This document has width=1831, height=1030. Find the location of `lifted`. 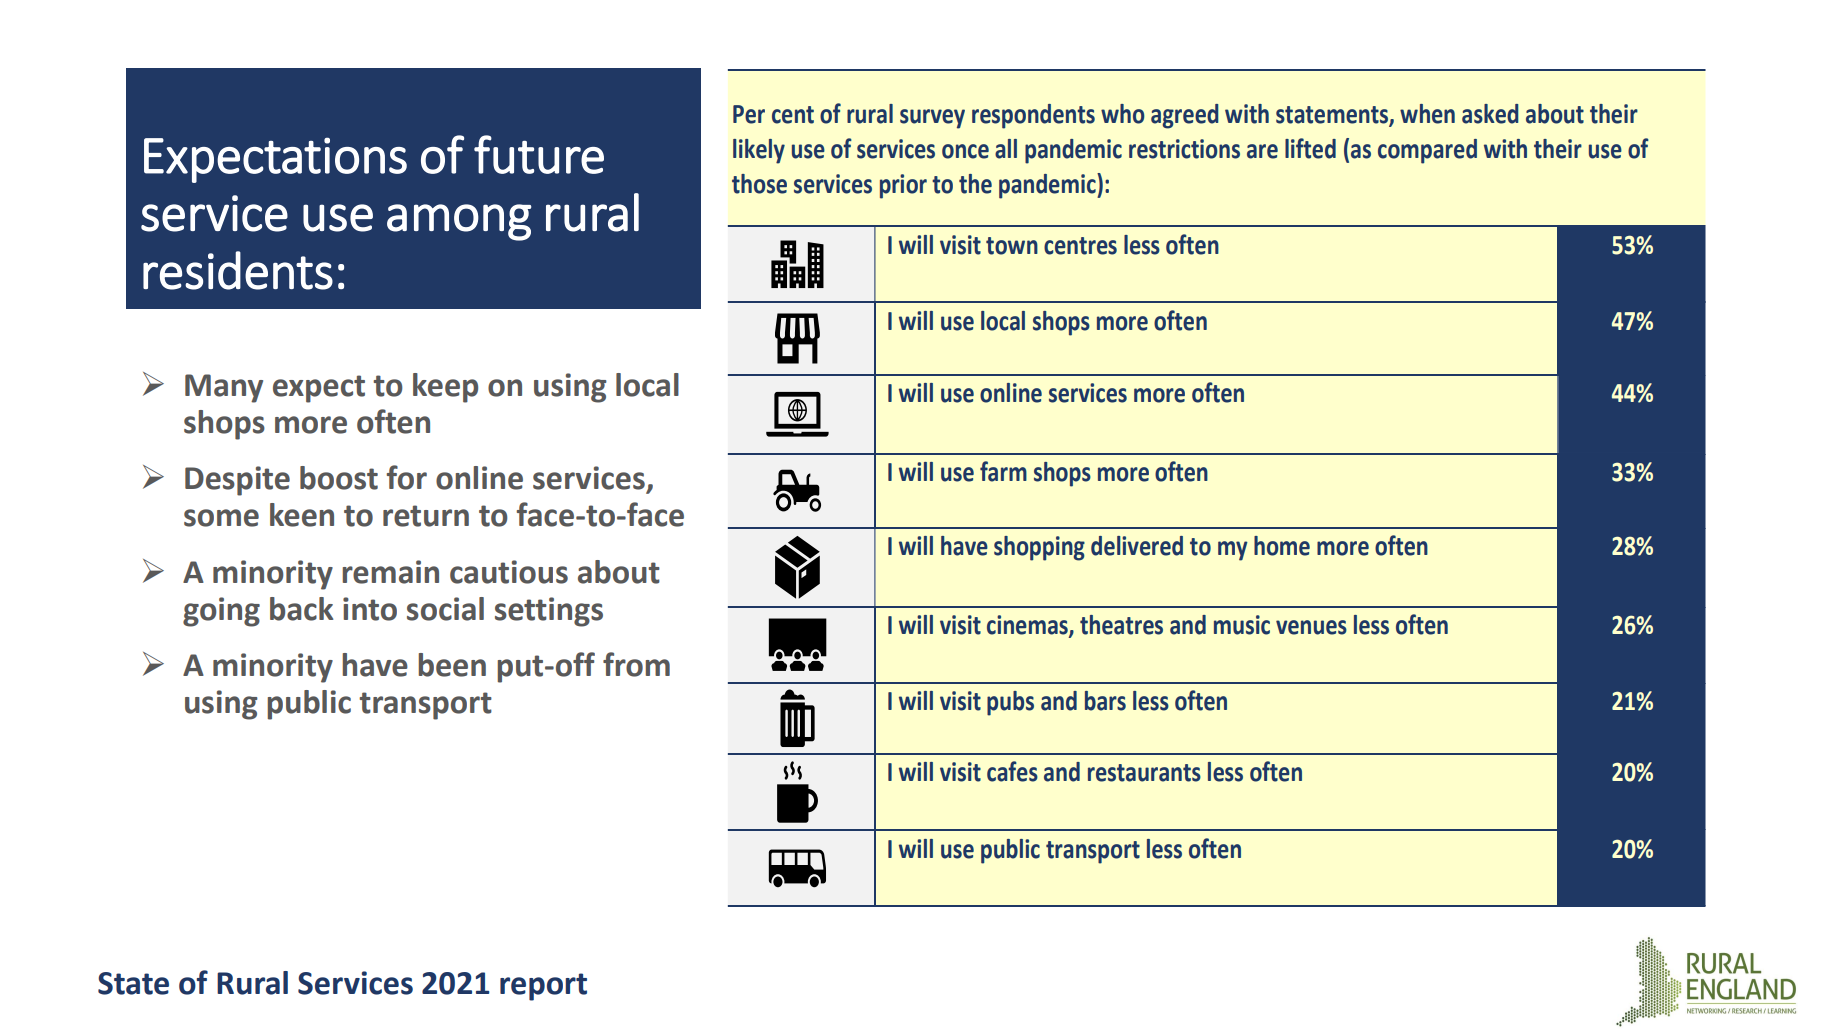

lifted is located at coordinates (1310, 148).
